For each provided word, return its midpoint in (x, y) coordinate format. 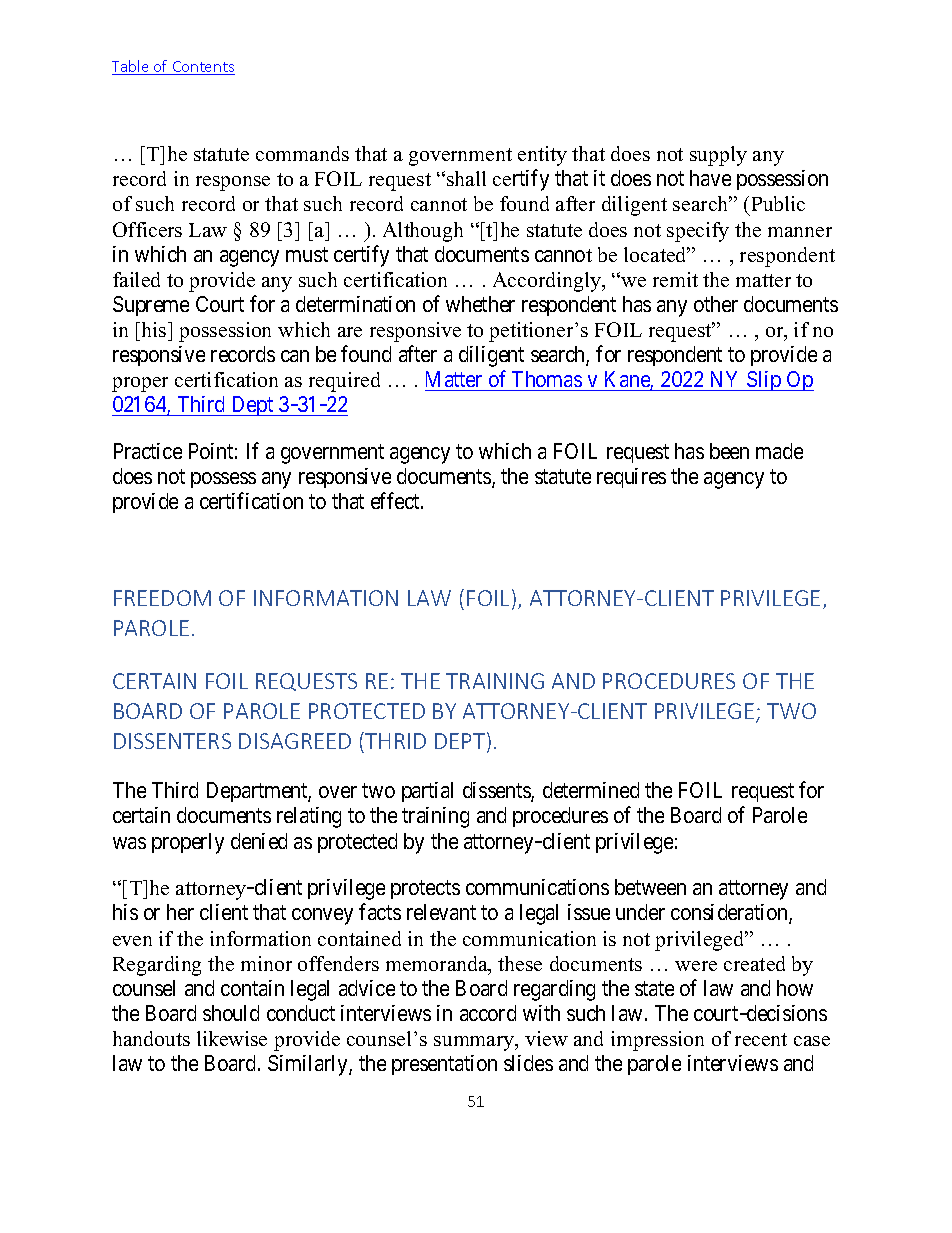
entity (542, 156)
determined (591, 790)
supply (718, 156)
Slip (764, 381)
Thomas (547, 379)
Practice (148, 451)
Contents (202, 68)
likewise (232, 1038)
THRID (394, 742)
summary (475, 1043)
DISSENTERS (172, 741)
